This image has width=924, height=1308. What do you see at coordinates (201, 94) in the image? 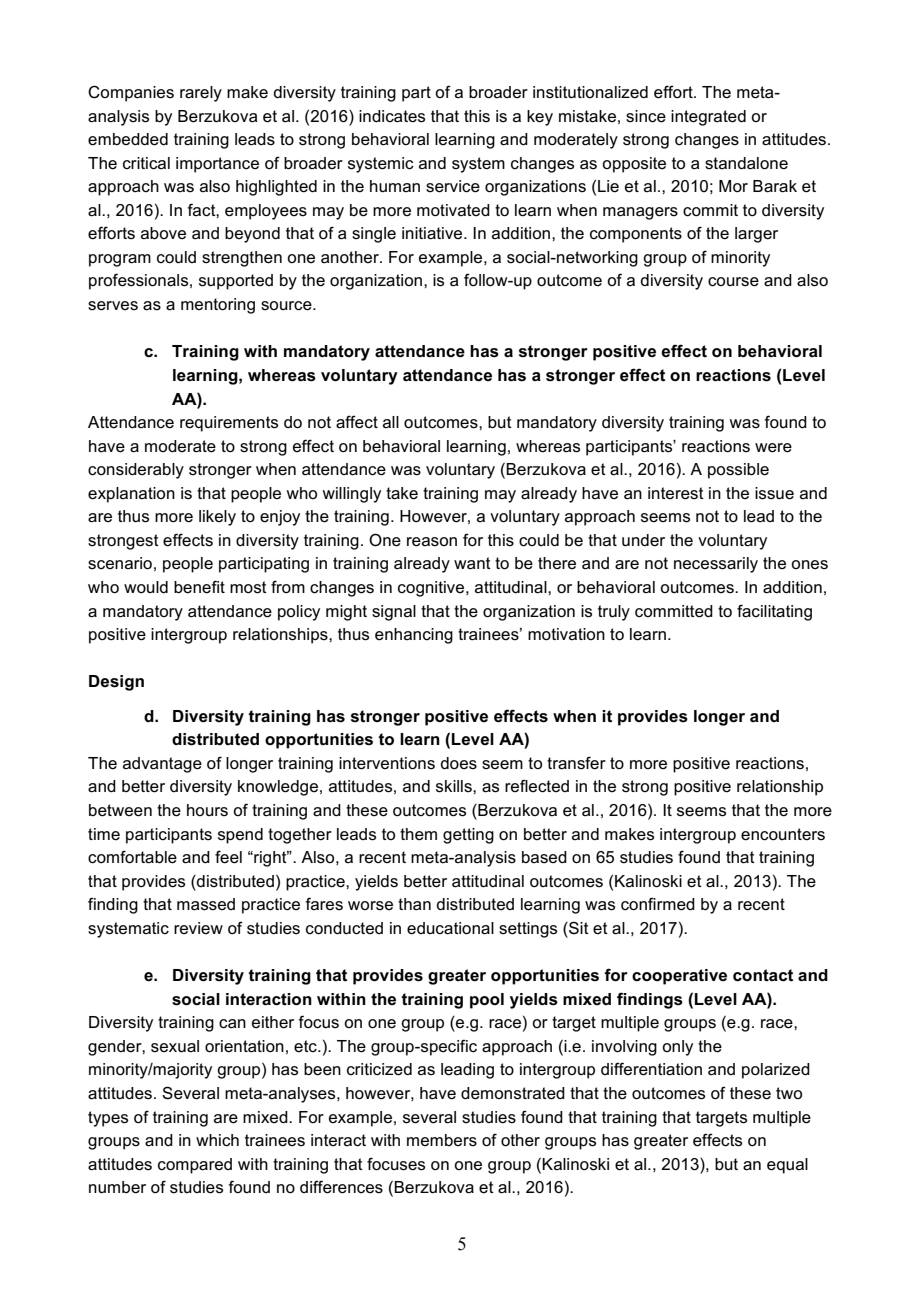
I see `rarely` at bounding box center [201, 94].
